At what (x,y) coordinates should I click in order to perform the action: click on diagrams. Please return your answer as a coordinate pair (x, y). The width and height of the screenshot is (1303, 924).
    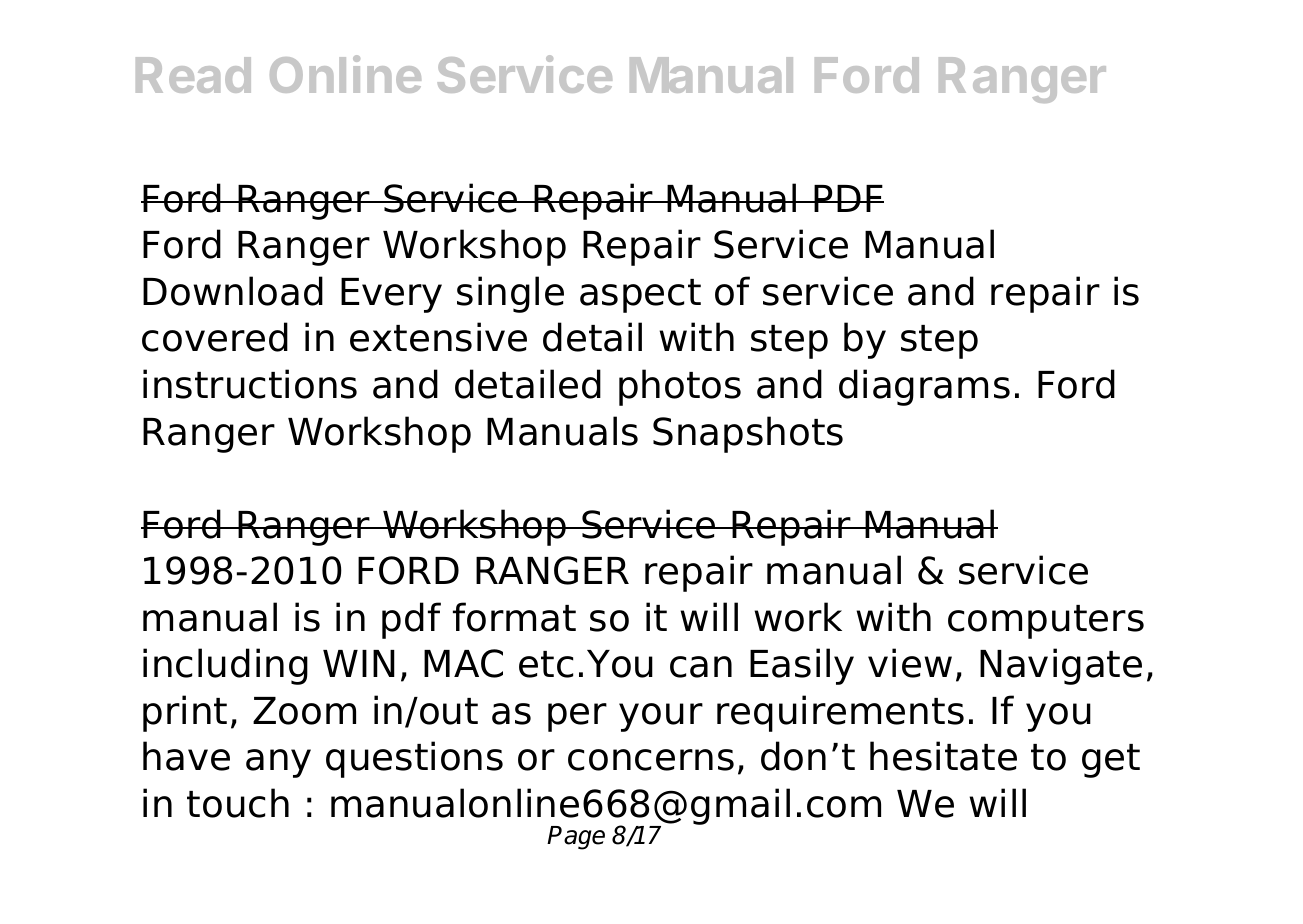
    Looking at the image, I should click on (924, 387).
